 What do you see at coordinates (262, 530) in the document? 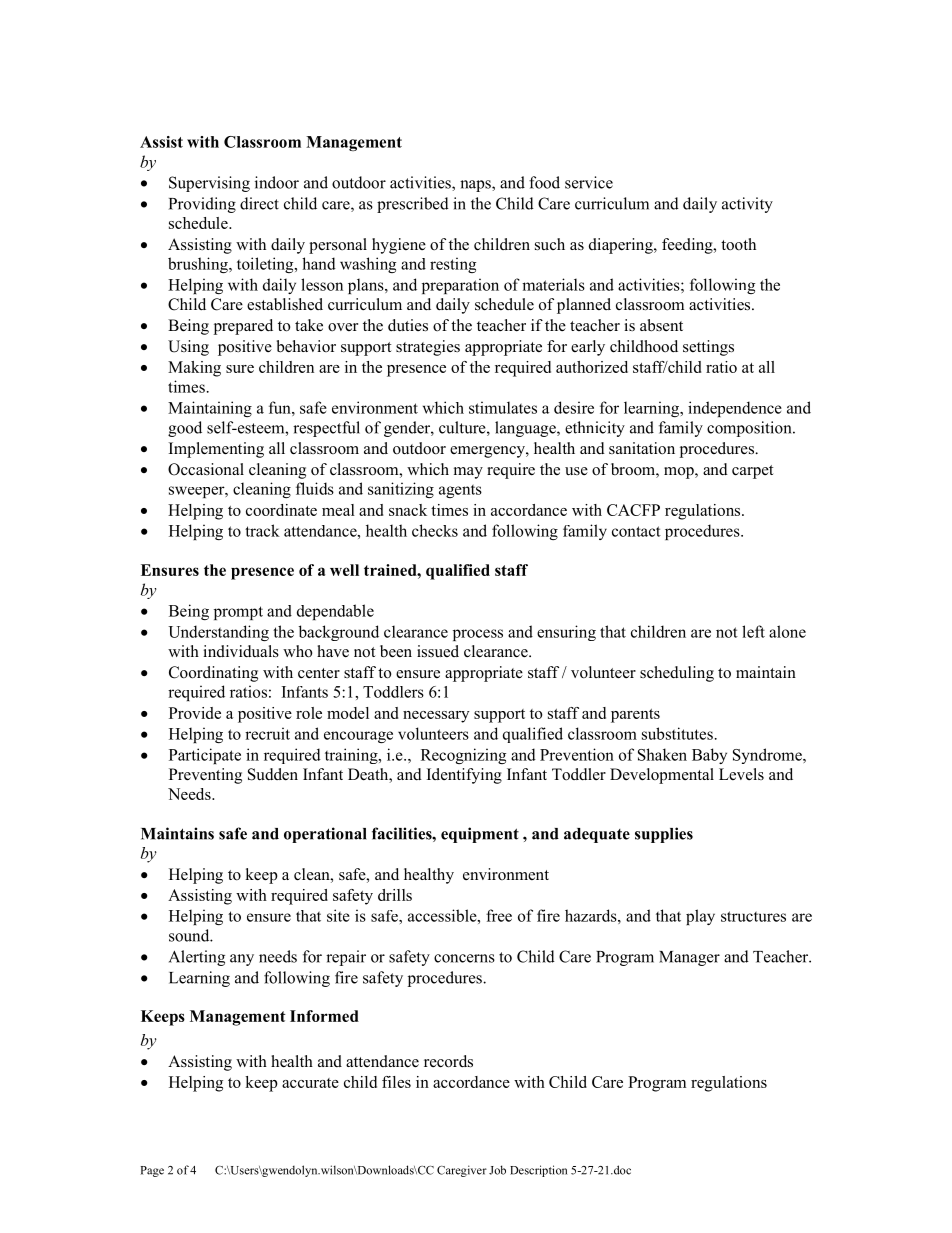
I see `track` at bounding box center [262, 530].
